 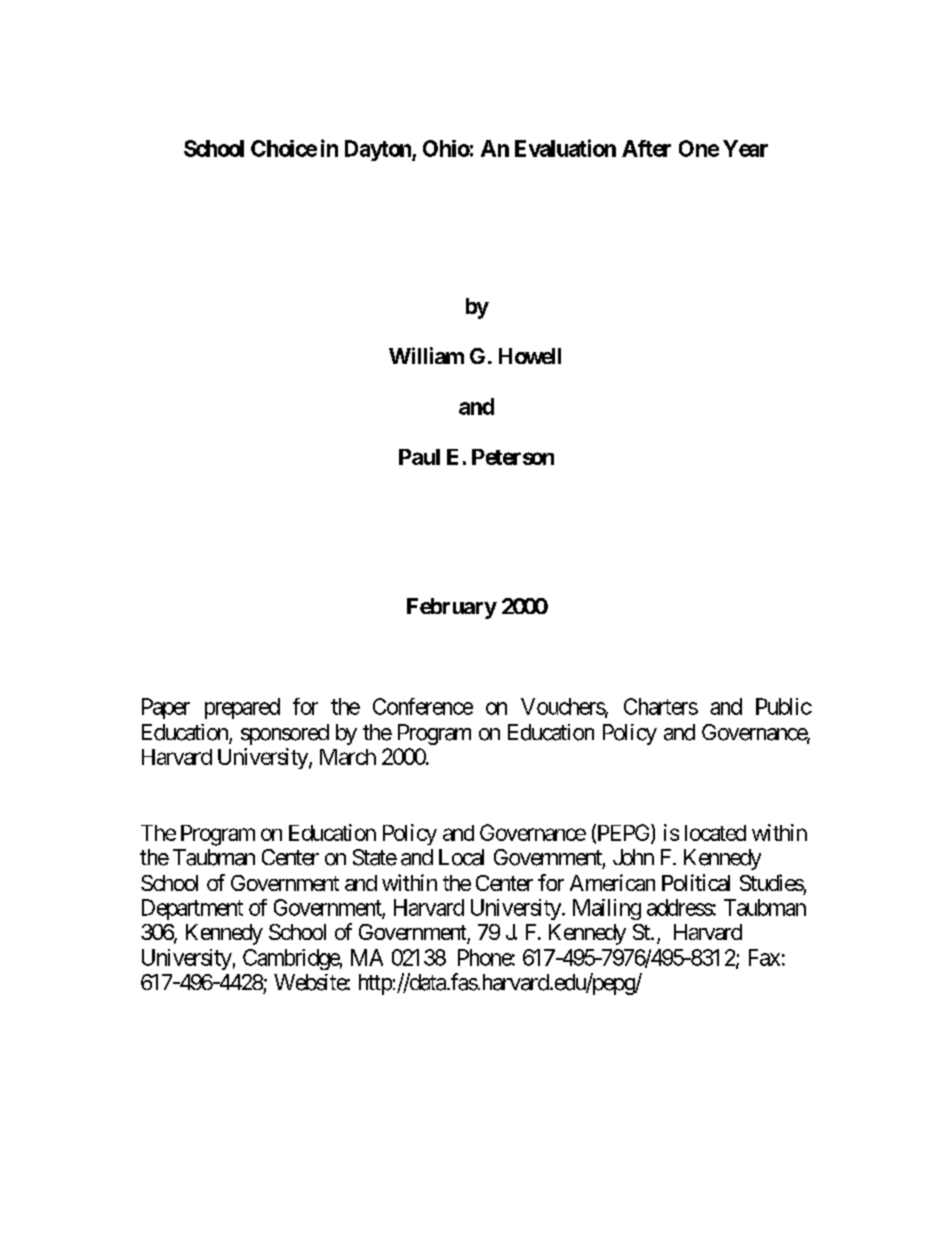 I want to click on sponsored, so click(x=285, y=734).
